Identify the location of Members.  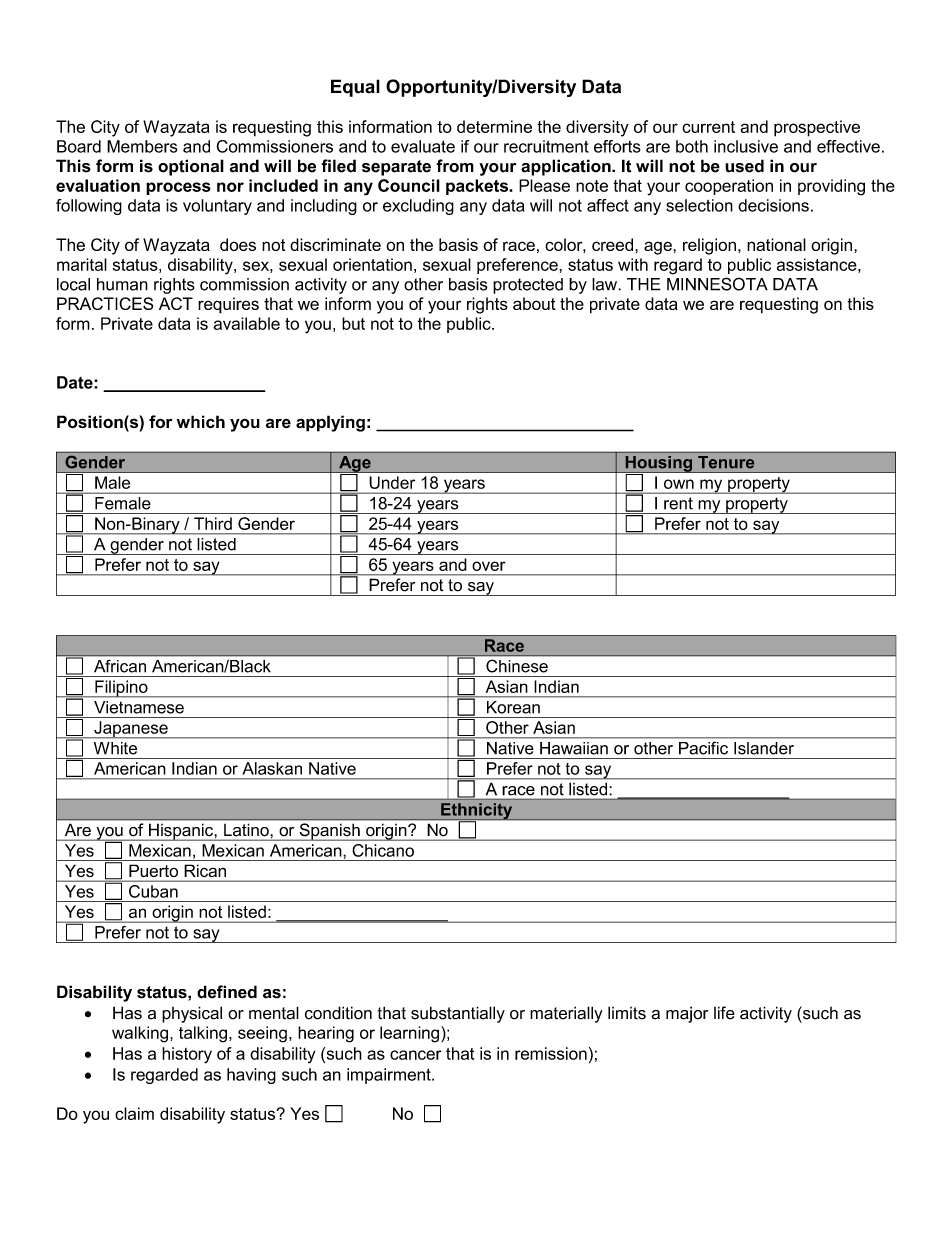
(142, 146).
